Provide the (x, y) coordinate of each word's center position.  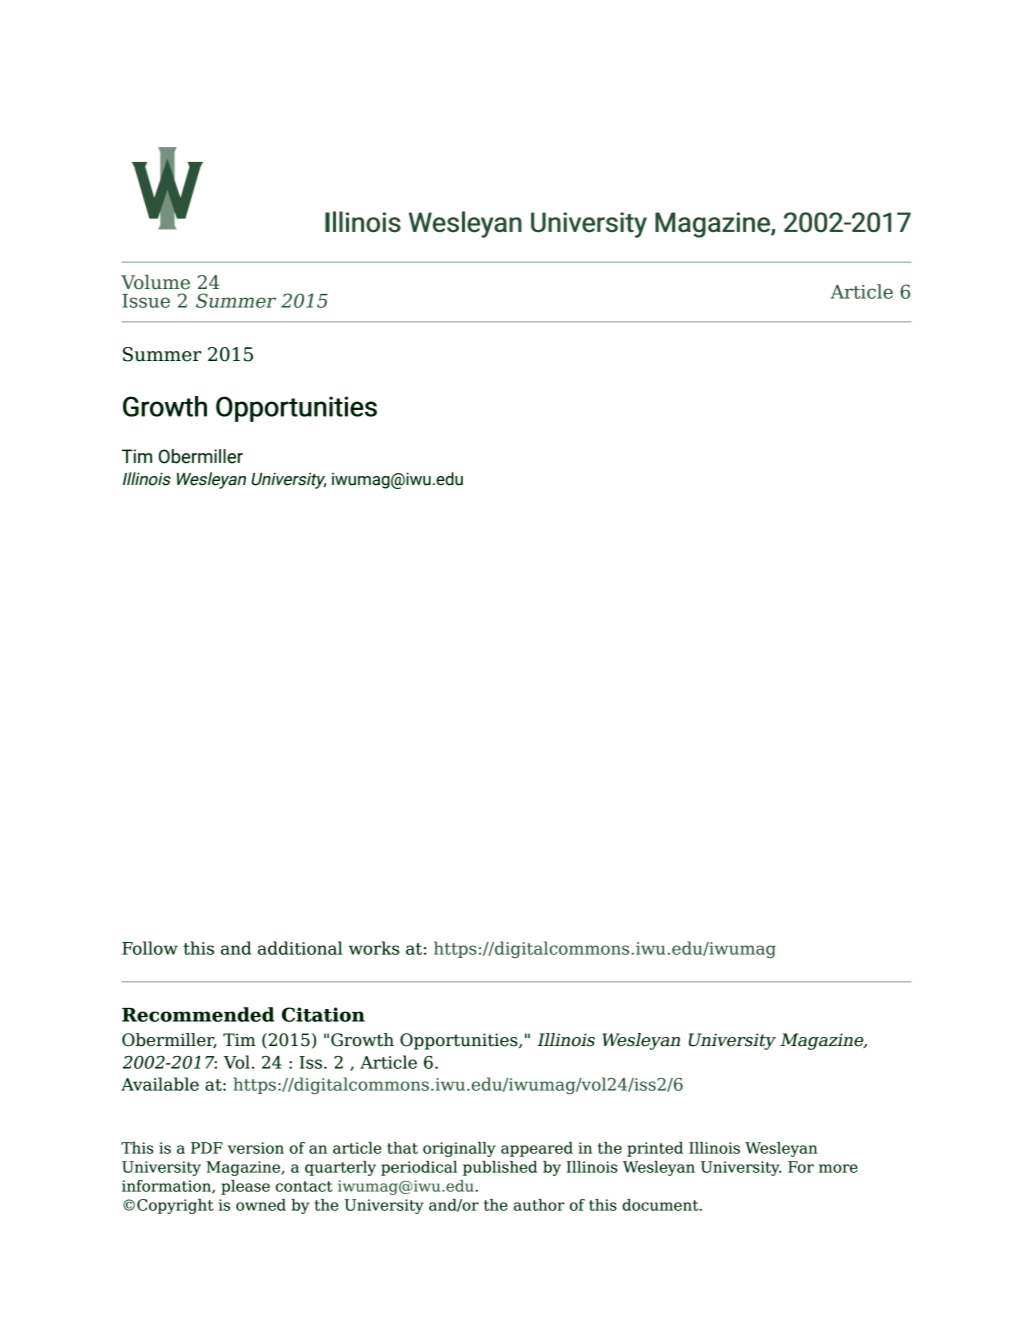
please (245, 1187)
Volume (155, 282)
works (374, 948)
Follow (150, 948)
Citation (323, 1014)
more (838, 1168)
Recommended (198, 1014)
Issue (146, 301)
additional (300, 948)
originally (459, 1149)
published (500, 1168)
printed (655, 1149)
